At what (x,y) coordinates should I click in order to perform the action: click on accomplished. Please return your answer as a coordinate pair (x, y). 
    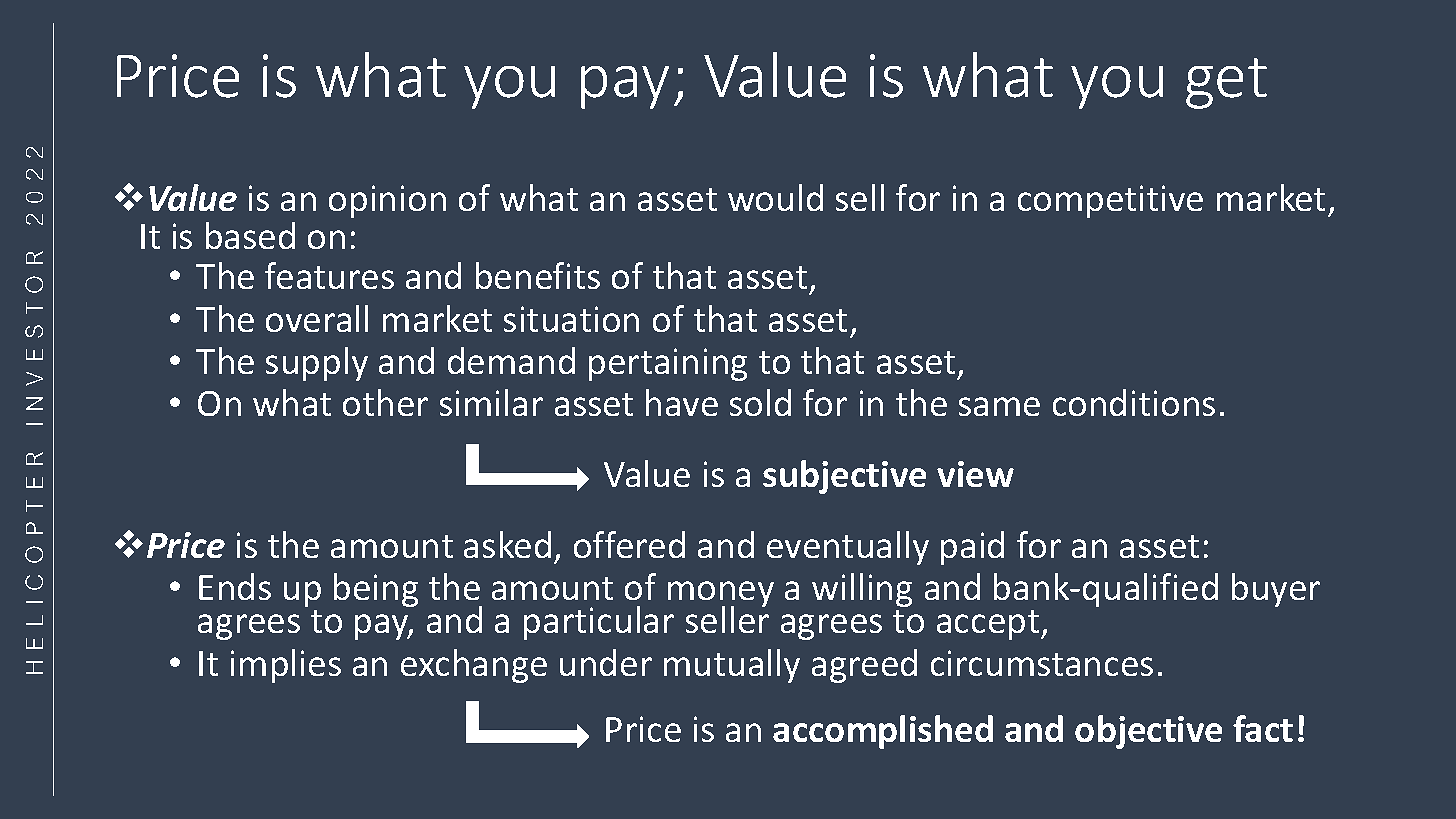
    Looking at the image, I should click on (883, 732).
